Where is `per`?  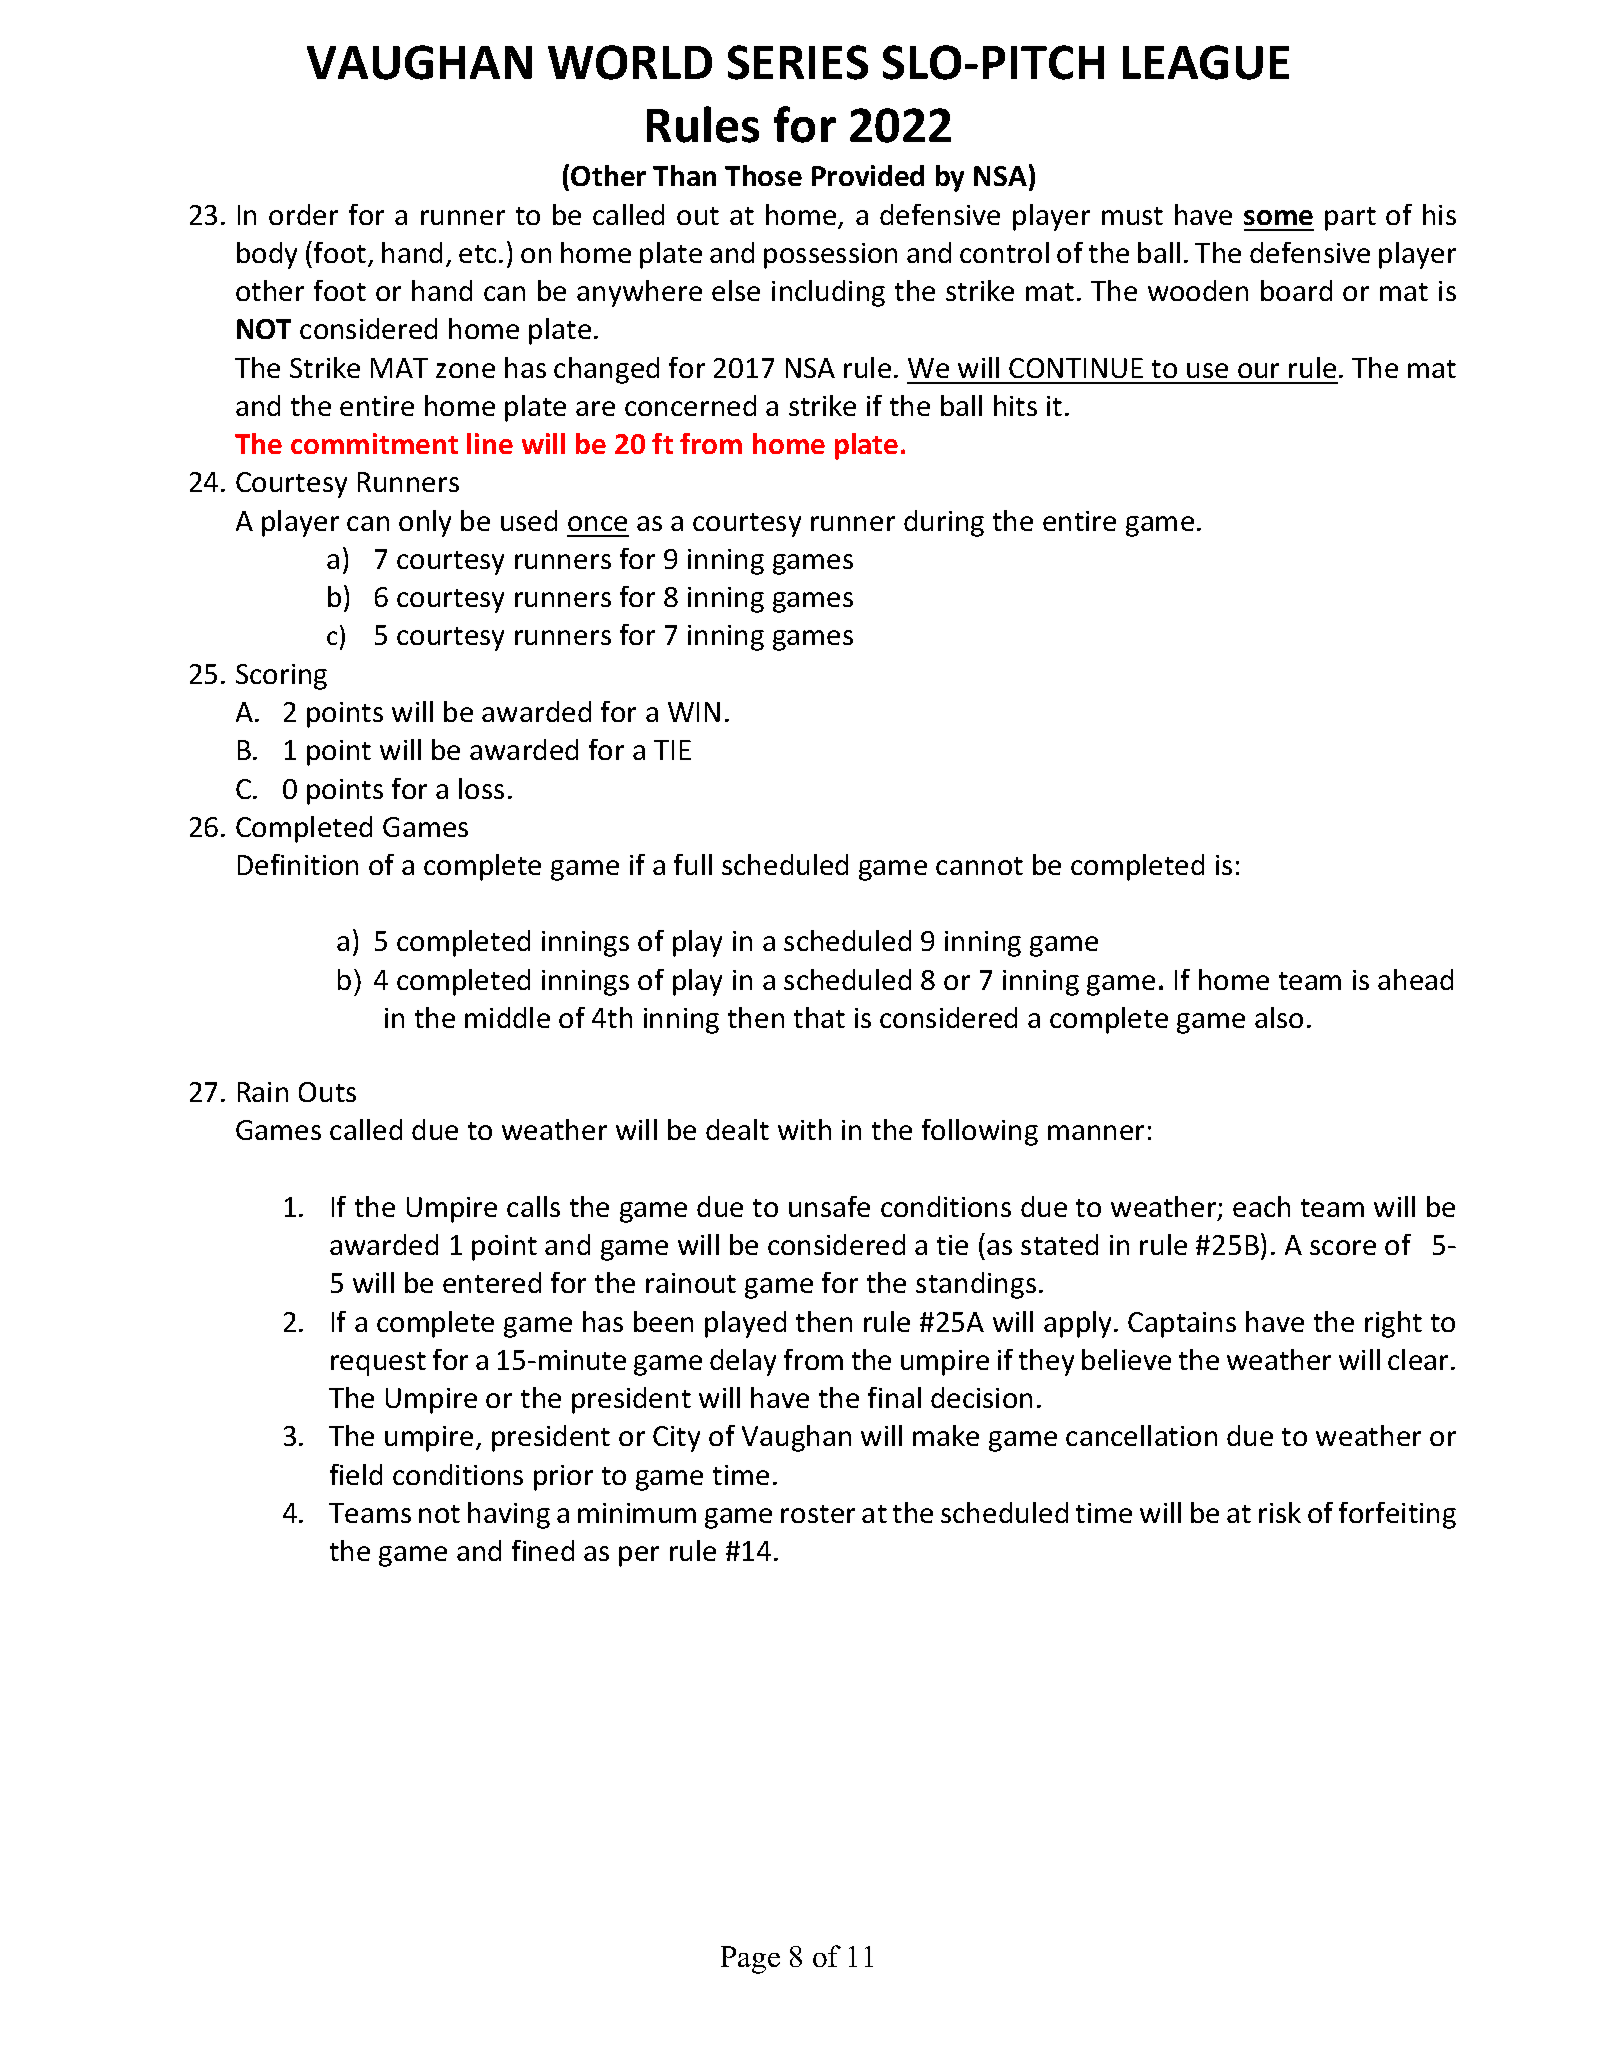 per is located at coordinates (639, 1556).
